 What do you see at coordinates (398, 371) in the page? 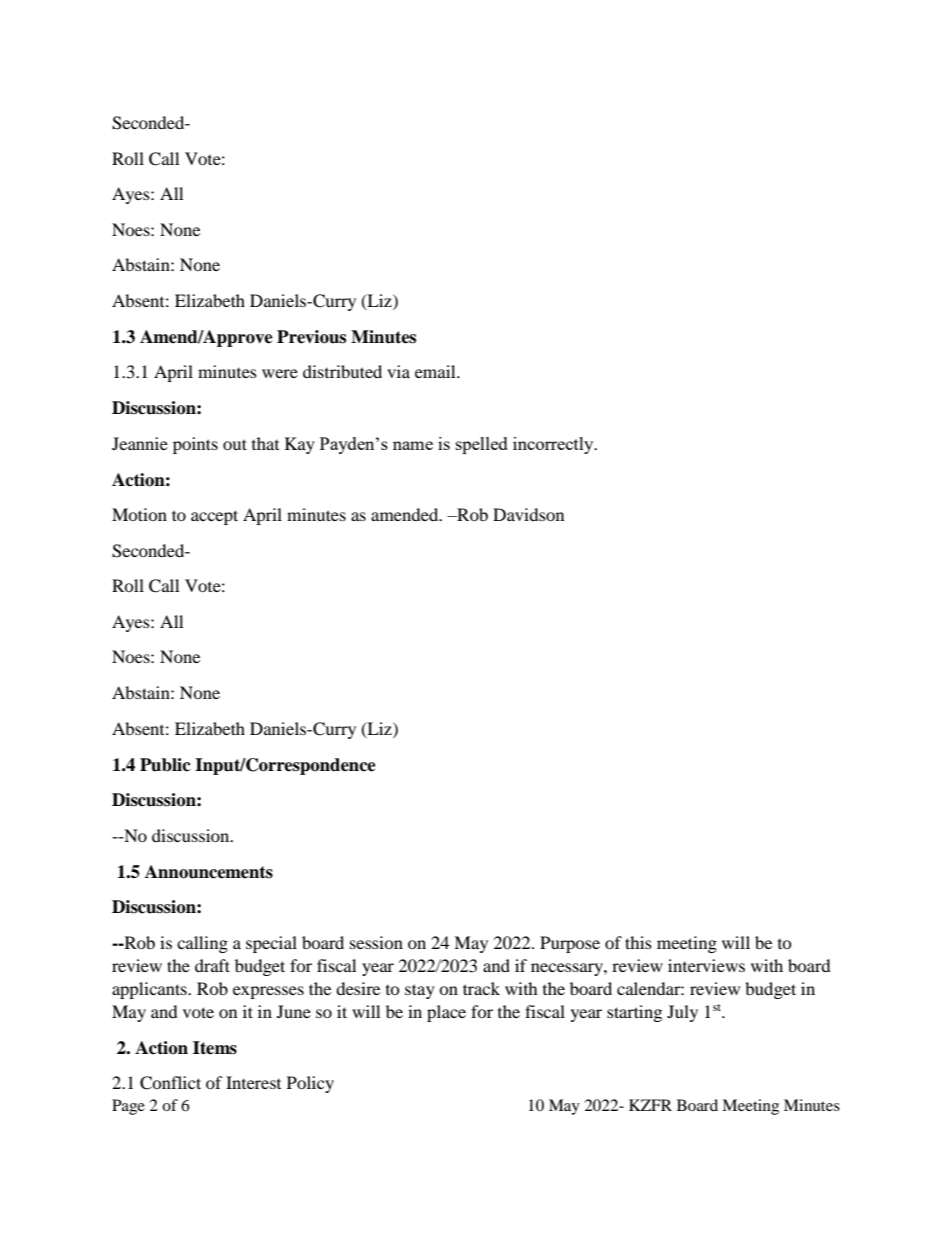
I see `via` at bounding box center [398, 371].
